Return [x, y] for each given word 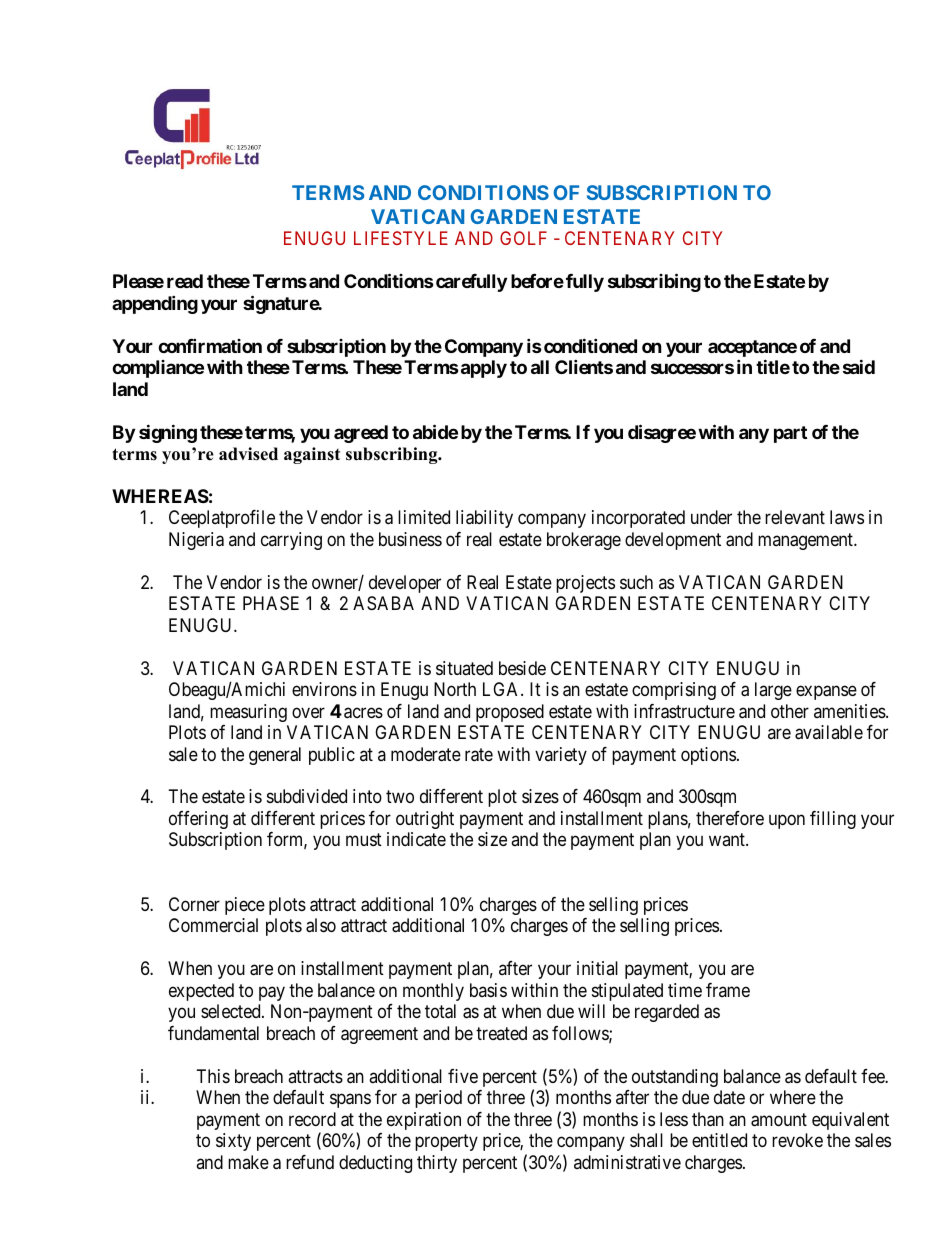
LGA [502, 689]
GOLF [523, 238]
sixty [233, 1142]
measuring [248, 713]
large [773, 691]
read [185, 281]
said [859, 366]
